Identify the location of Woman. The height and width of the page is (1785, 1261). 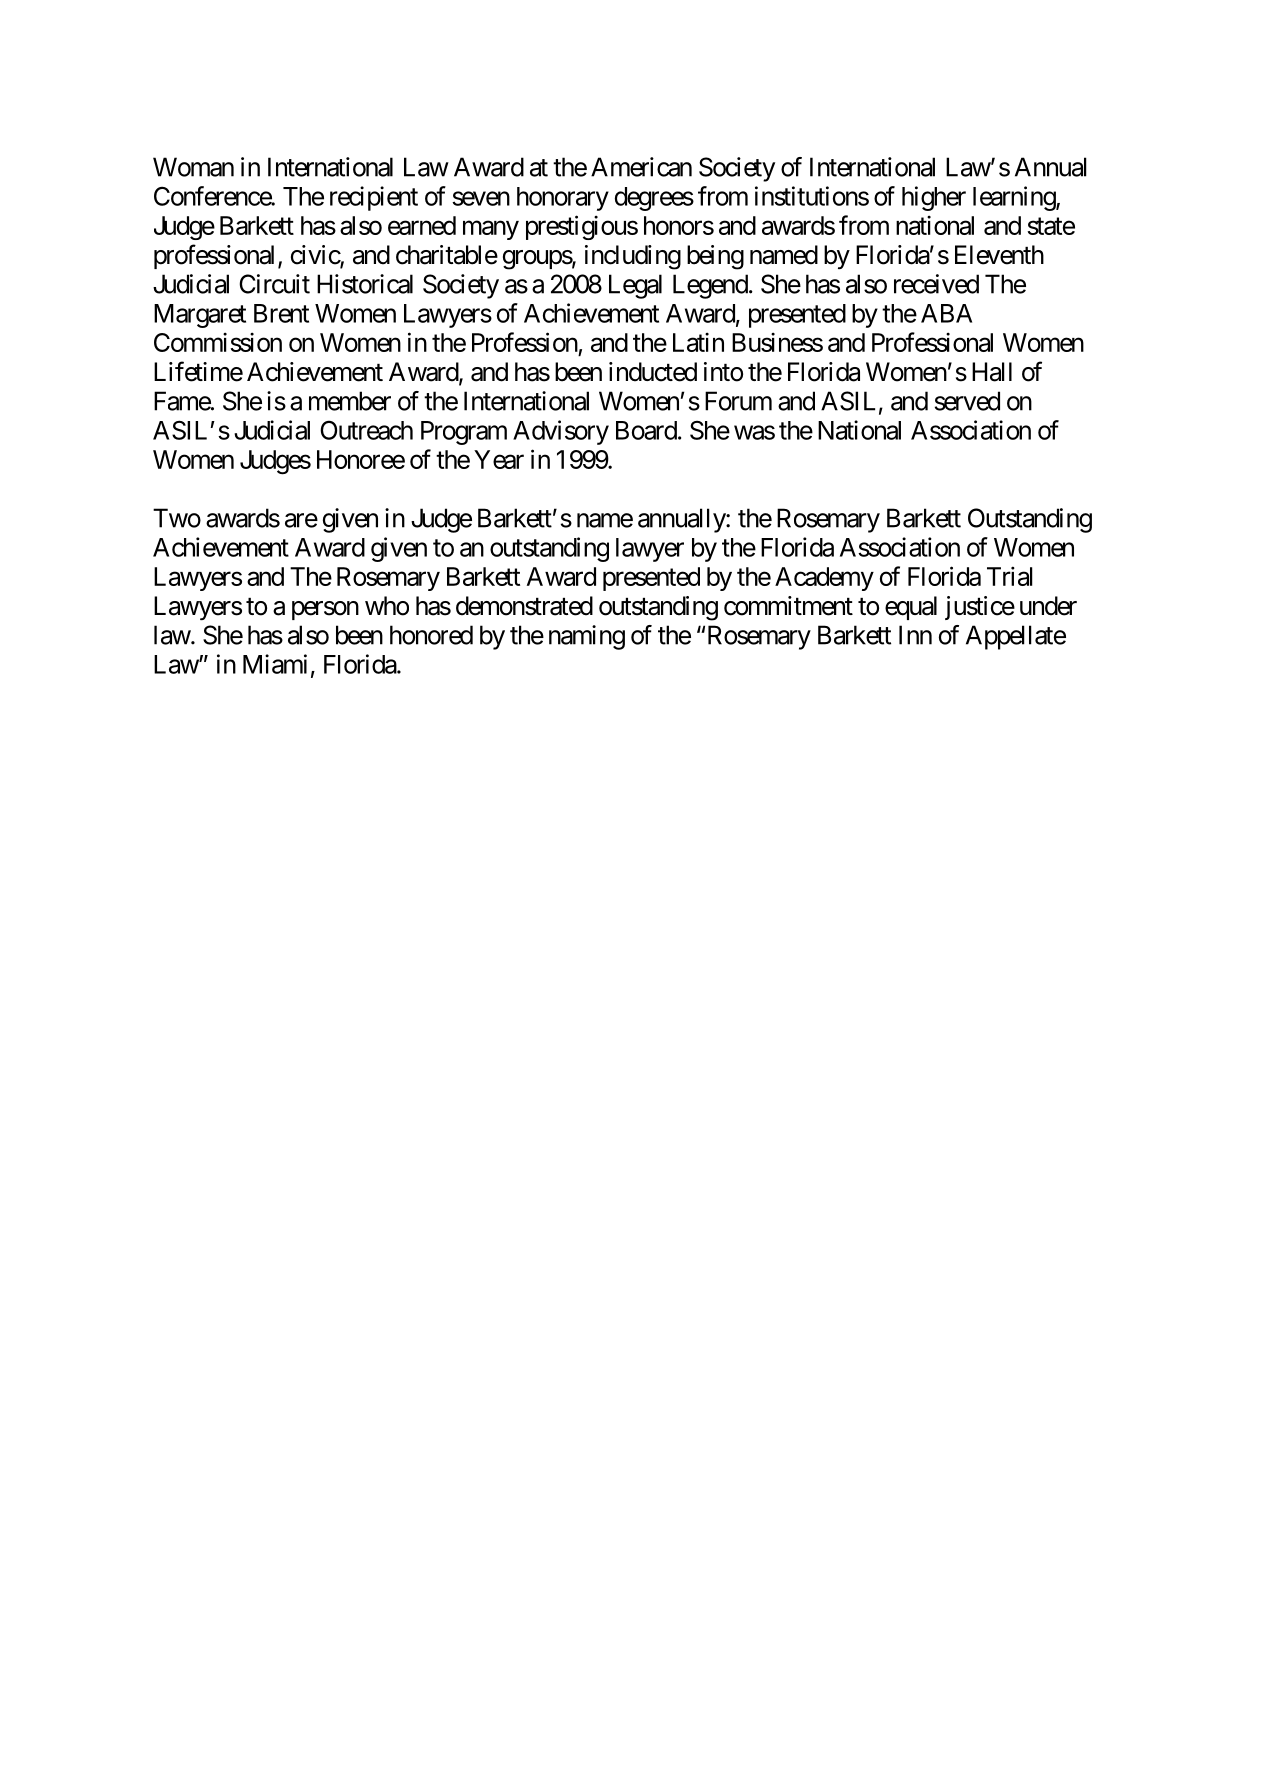
(193, 167).
